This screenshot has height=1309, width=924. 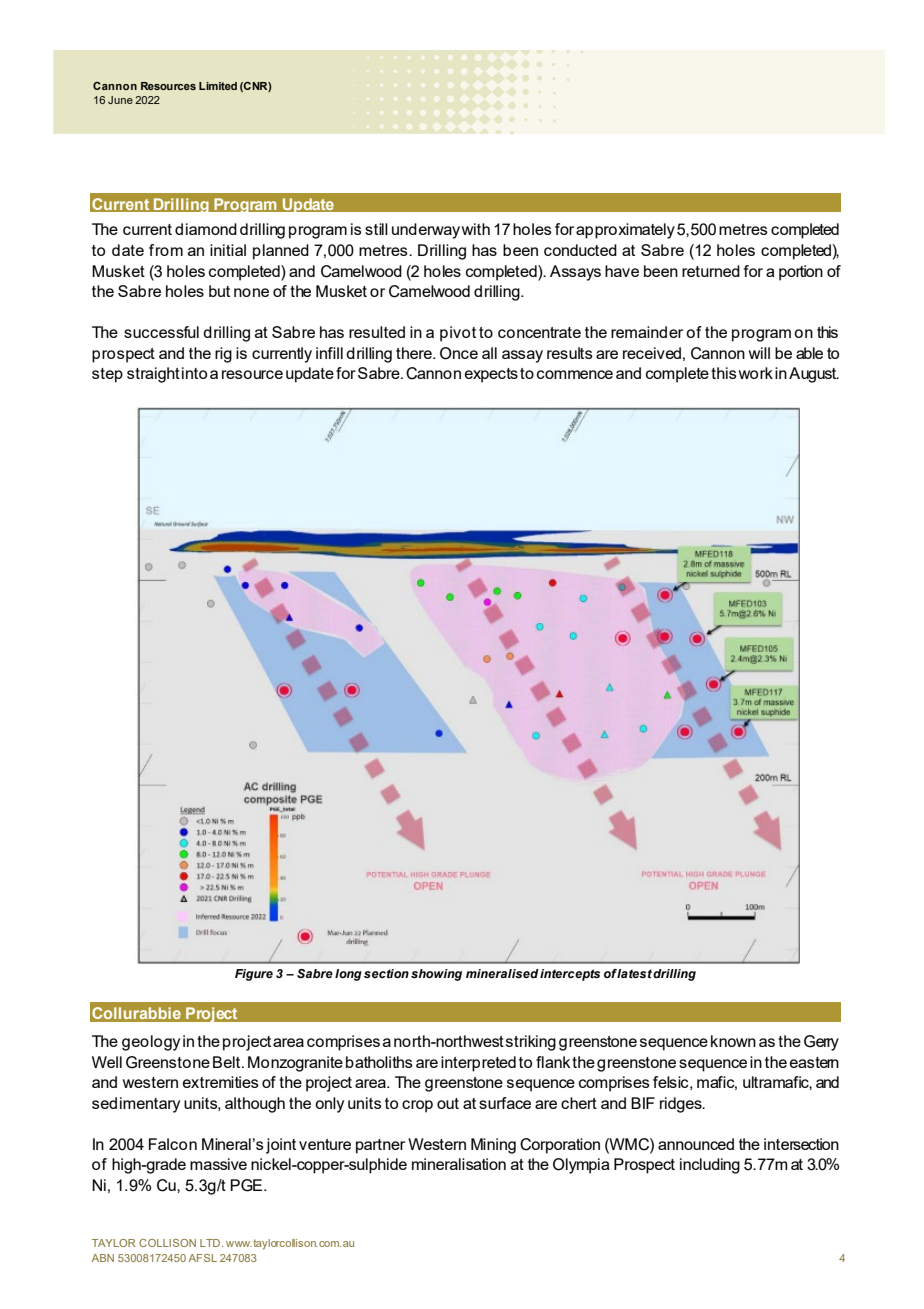 What do you see at coordinates (194, 373) in the screenshot?
I see `into` at bounding box center [194, 373].
